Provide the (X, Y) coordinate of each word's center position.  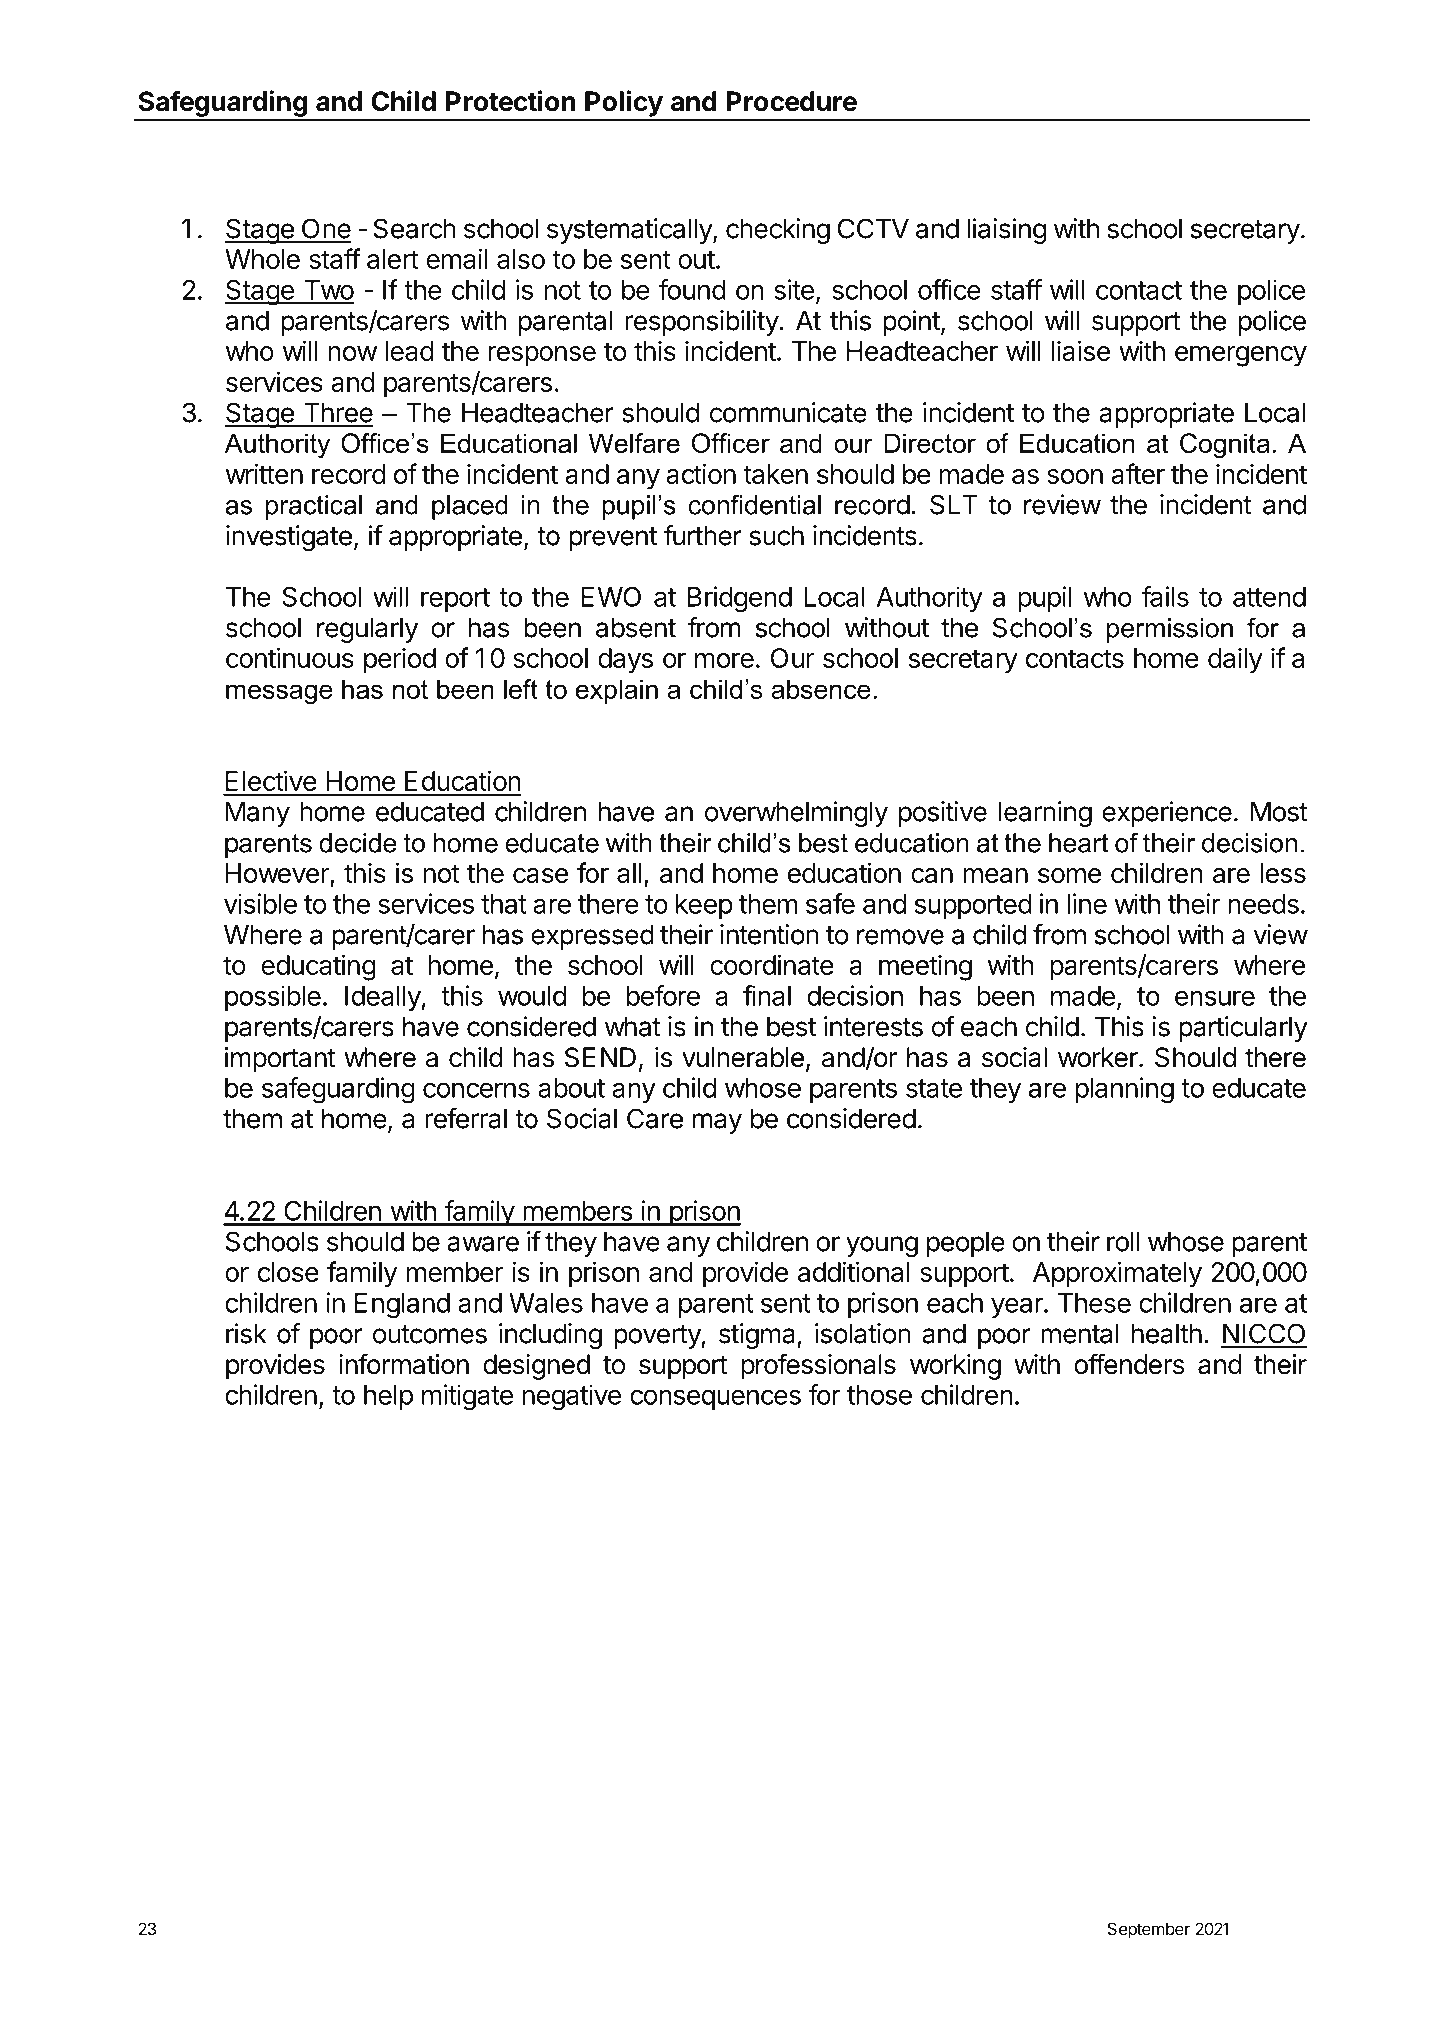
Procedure (791, 101)
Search (414, 228)
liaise (1081, 350)
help (388, 1397)
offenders (1129, 1364)
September (1149, 1930)
